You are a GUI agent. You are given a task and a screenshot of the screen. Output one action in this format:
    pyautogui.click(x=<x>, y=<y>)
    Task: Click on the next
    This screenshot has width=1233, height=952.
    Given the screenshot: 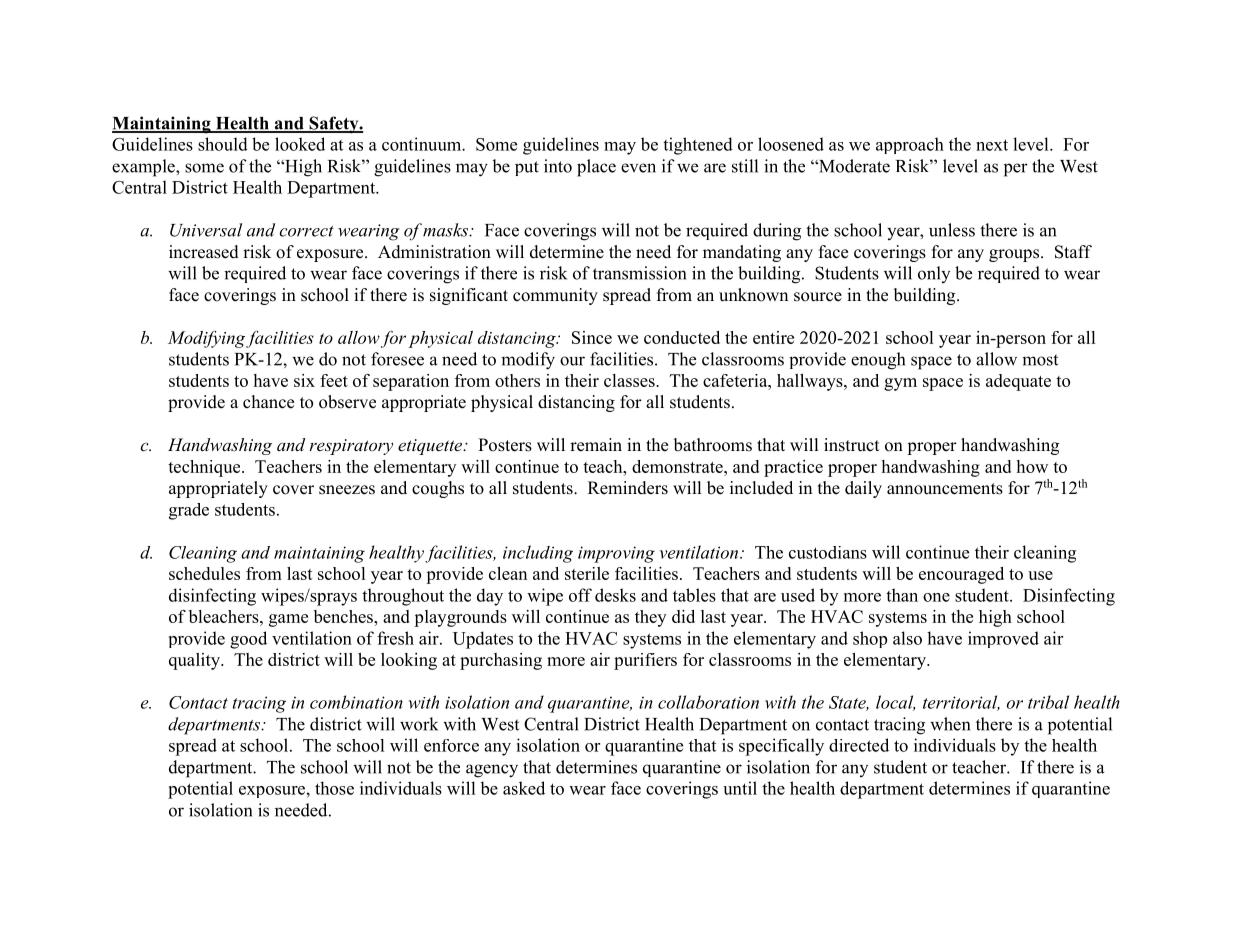 What is the action you would take?
    pyautogui.click(x=992, y=145)
